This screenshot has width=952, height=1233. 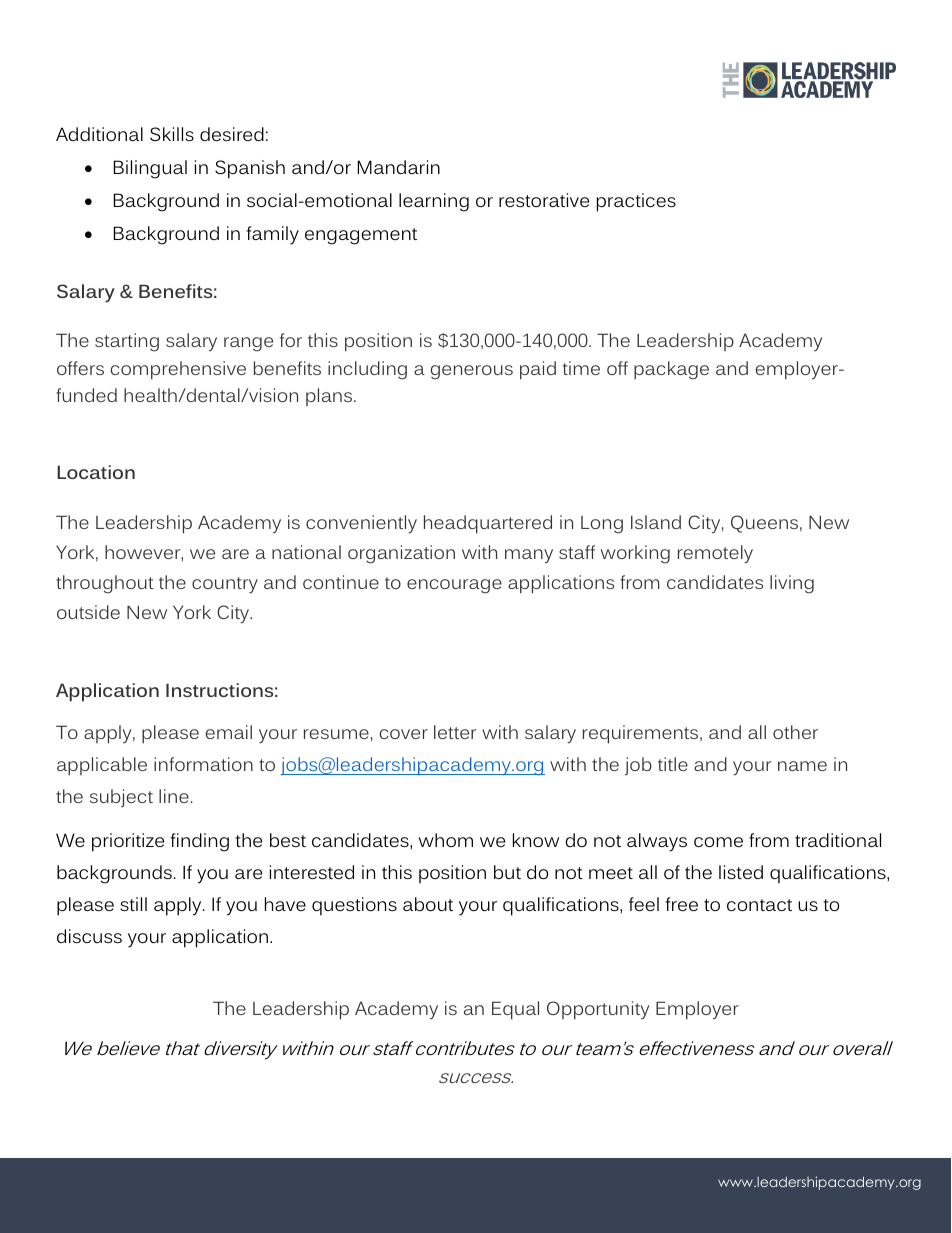 What do you see at coordinates (229, 732) in the screenshot?
I see `email` at bounding box center [229, 732].
